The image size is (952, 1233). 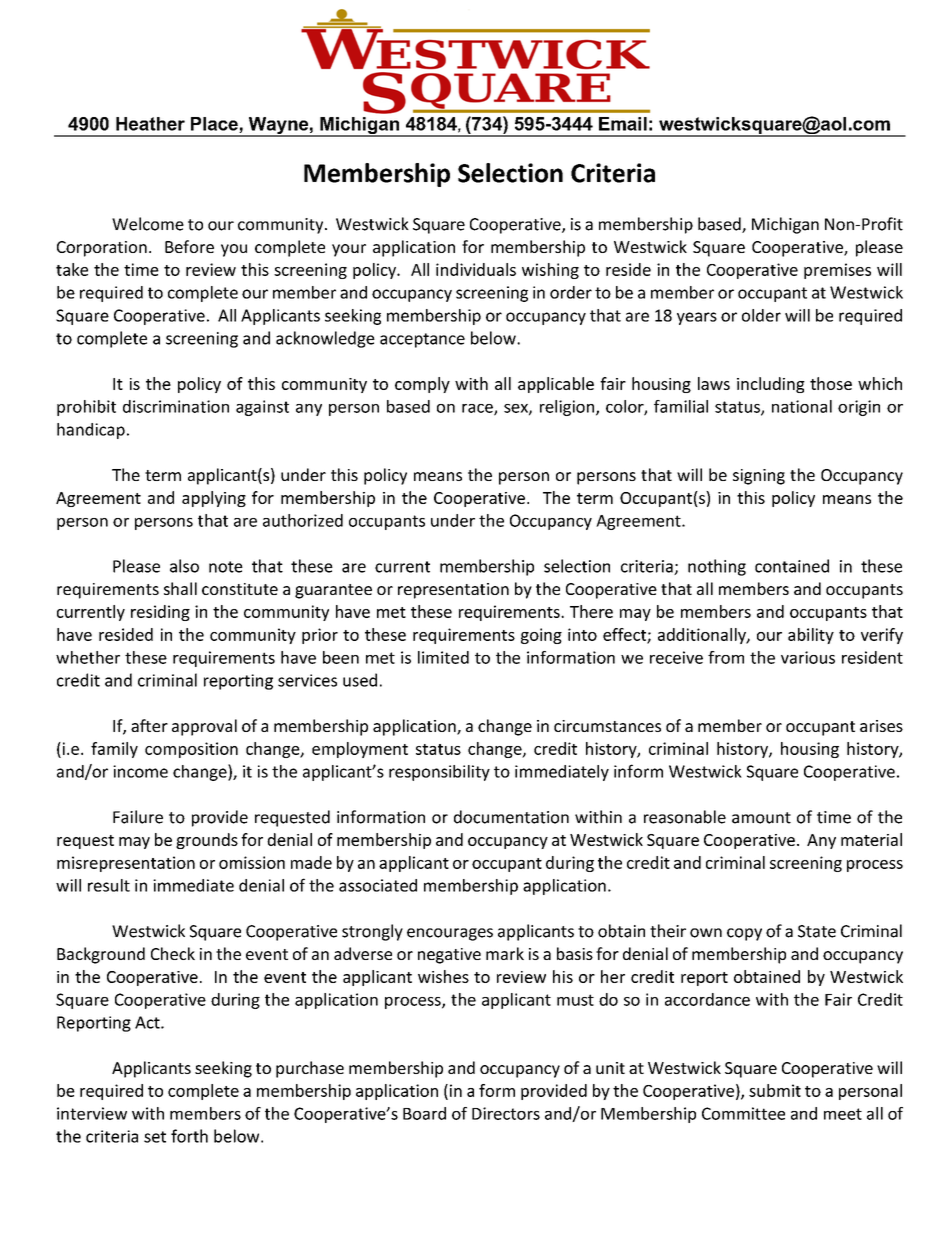 What do you see at coordinates (506, 1113) in the image?
I see `Directors` at bounding box center [506, 1113].
